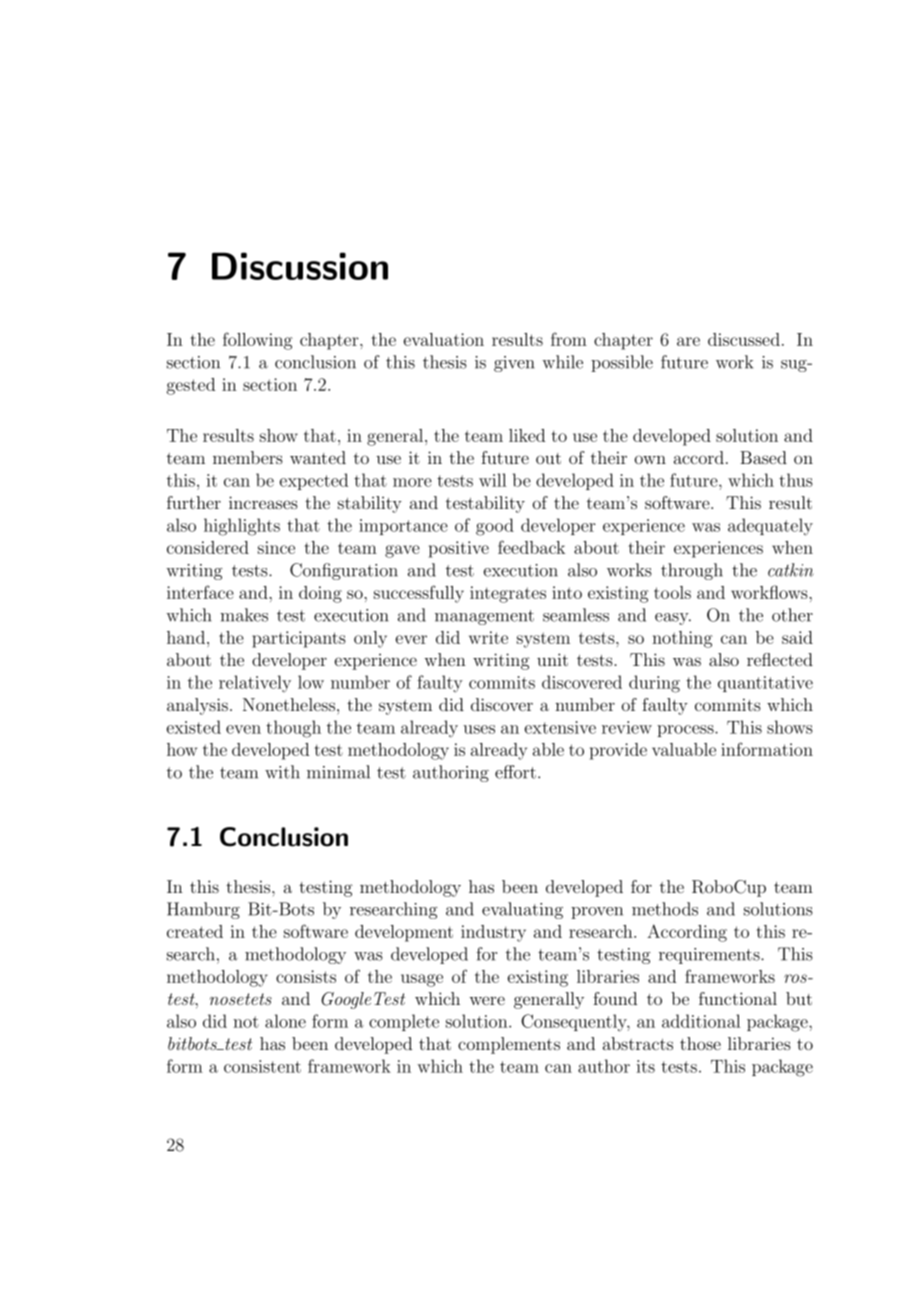 This page has width=924, height=1308. Describe the element at coordinates (262, 1066) in the page. I see `consistent` at that location.
